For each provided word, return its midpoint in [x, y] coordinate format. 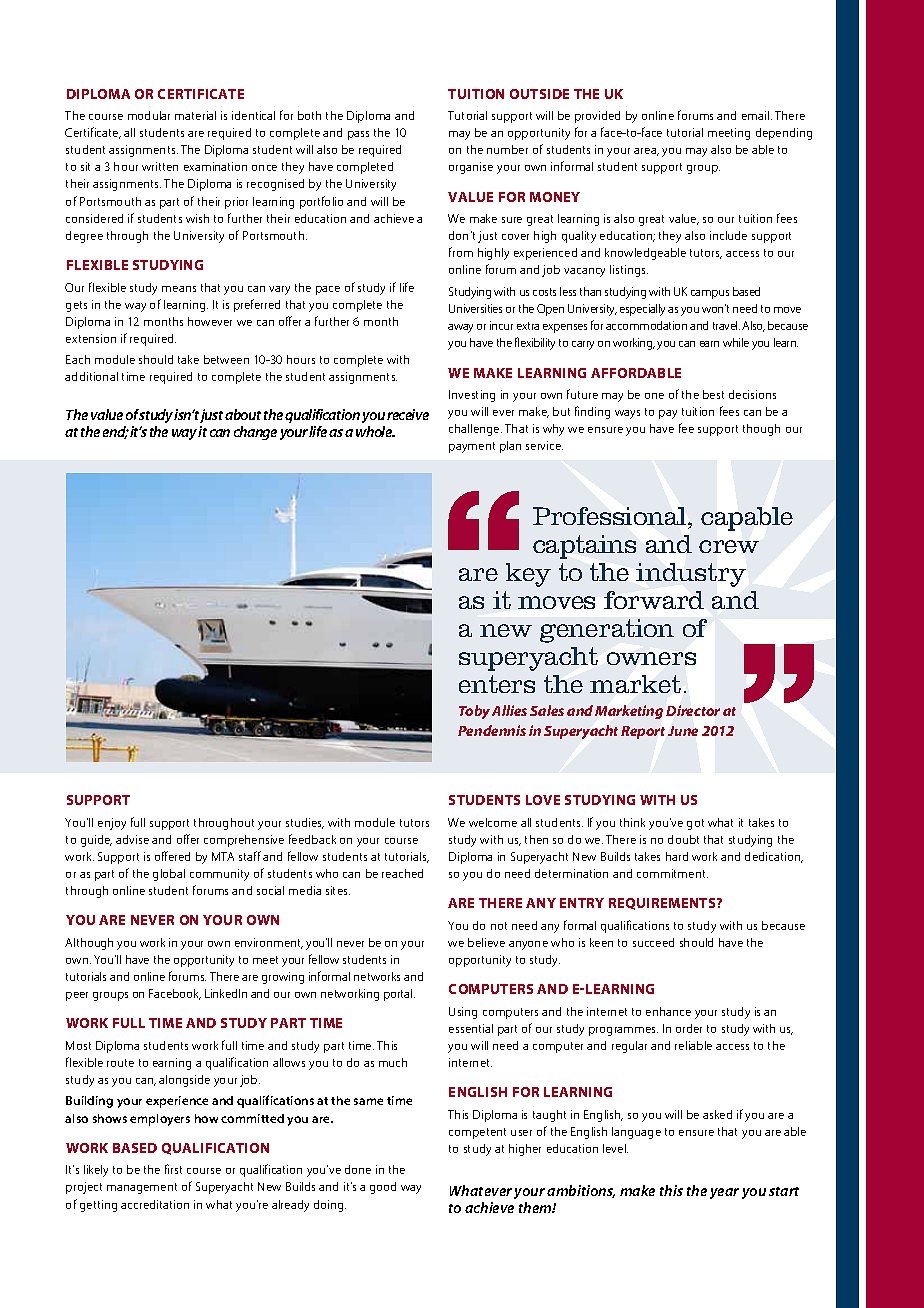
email [755, 115]
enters [497, 684]
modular [149, 115]
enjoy [112, 824]
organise [471, 168]
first [173, 1169]
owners [651, 658]
